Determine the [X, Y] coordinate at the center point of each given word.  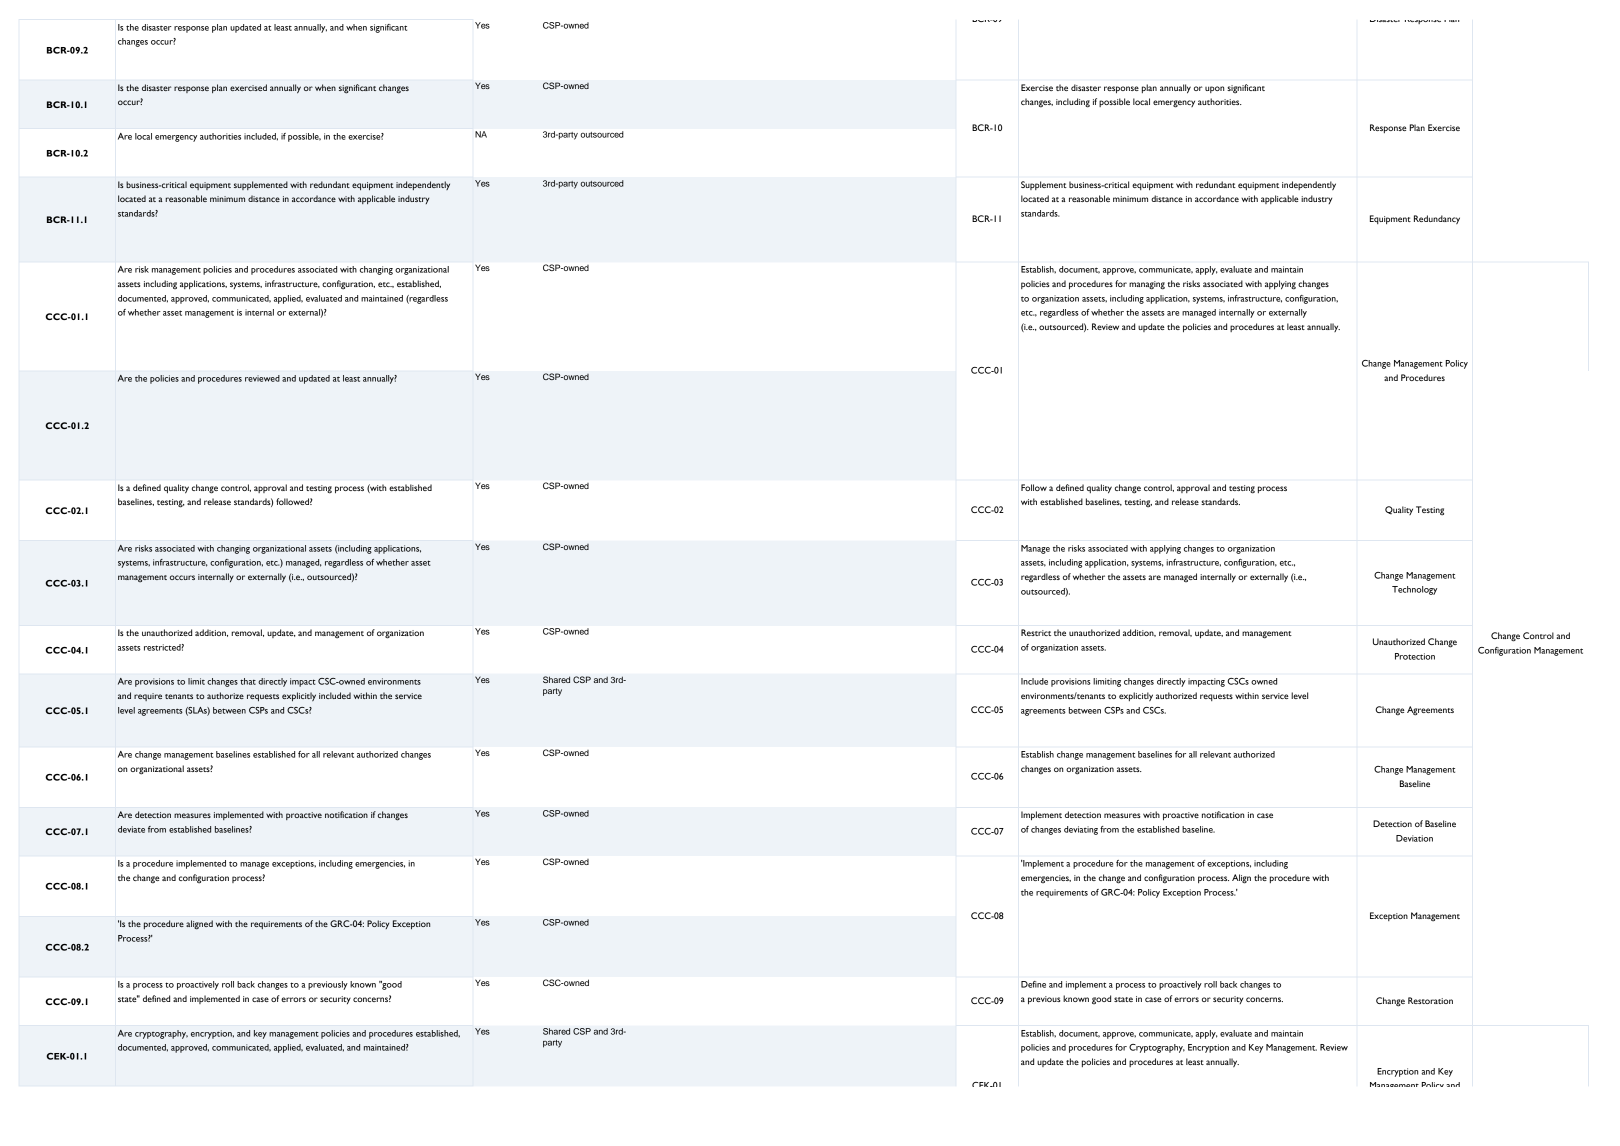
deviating [1081, 830]
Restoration [1430, 1000]
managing [1147, 285]
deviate [131, 829]
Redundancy [1437, 219]
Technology [1414, 590]
